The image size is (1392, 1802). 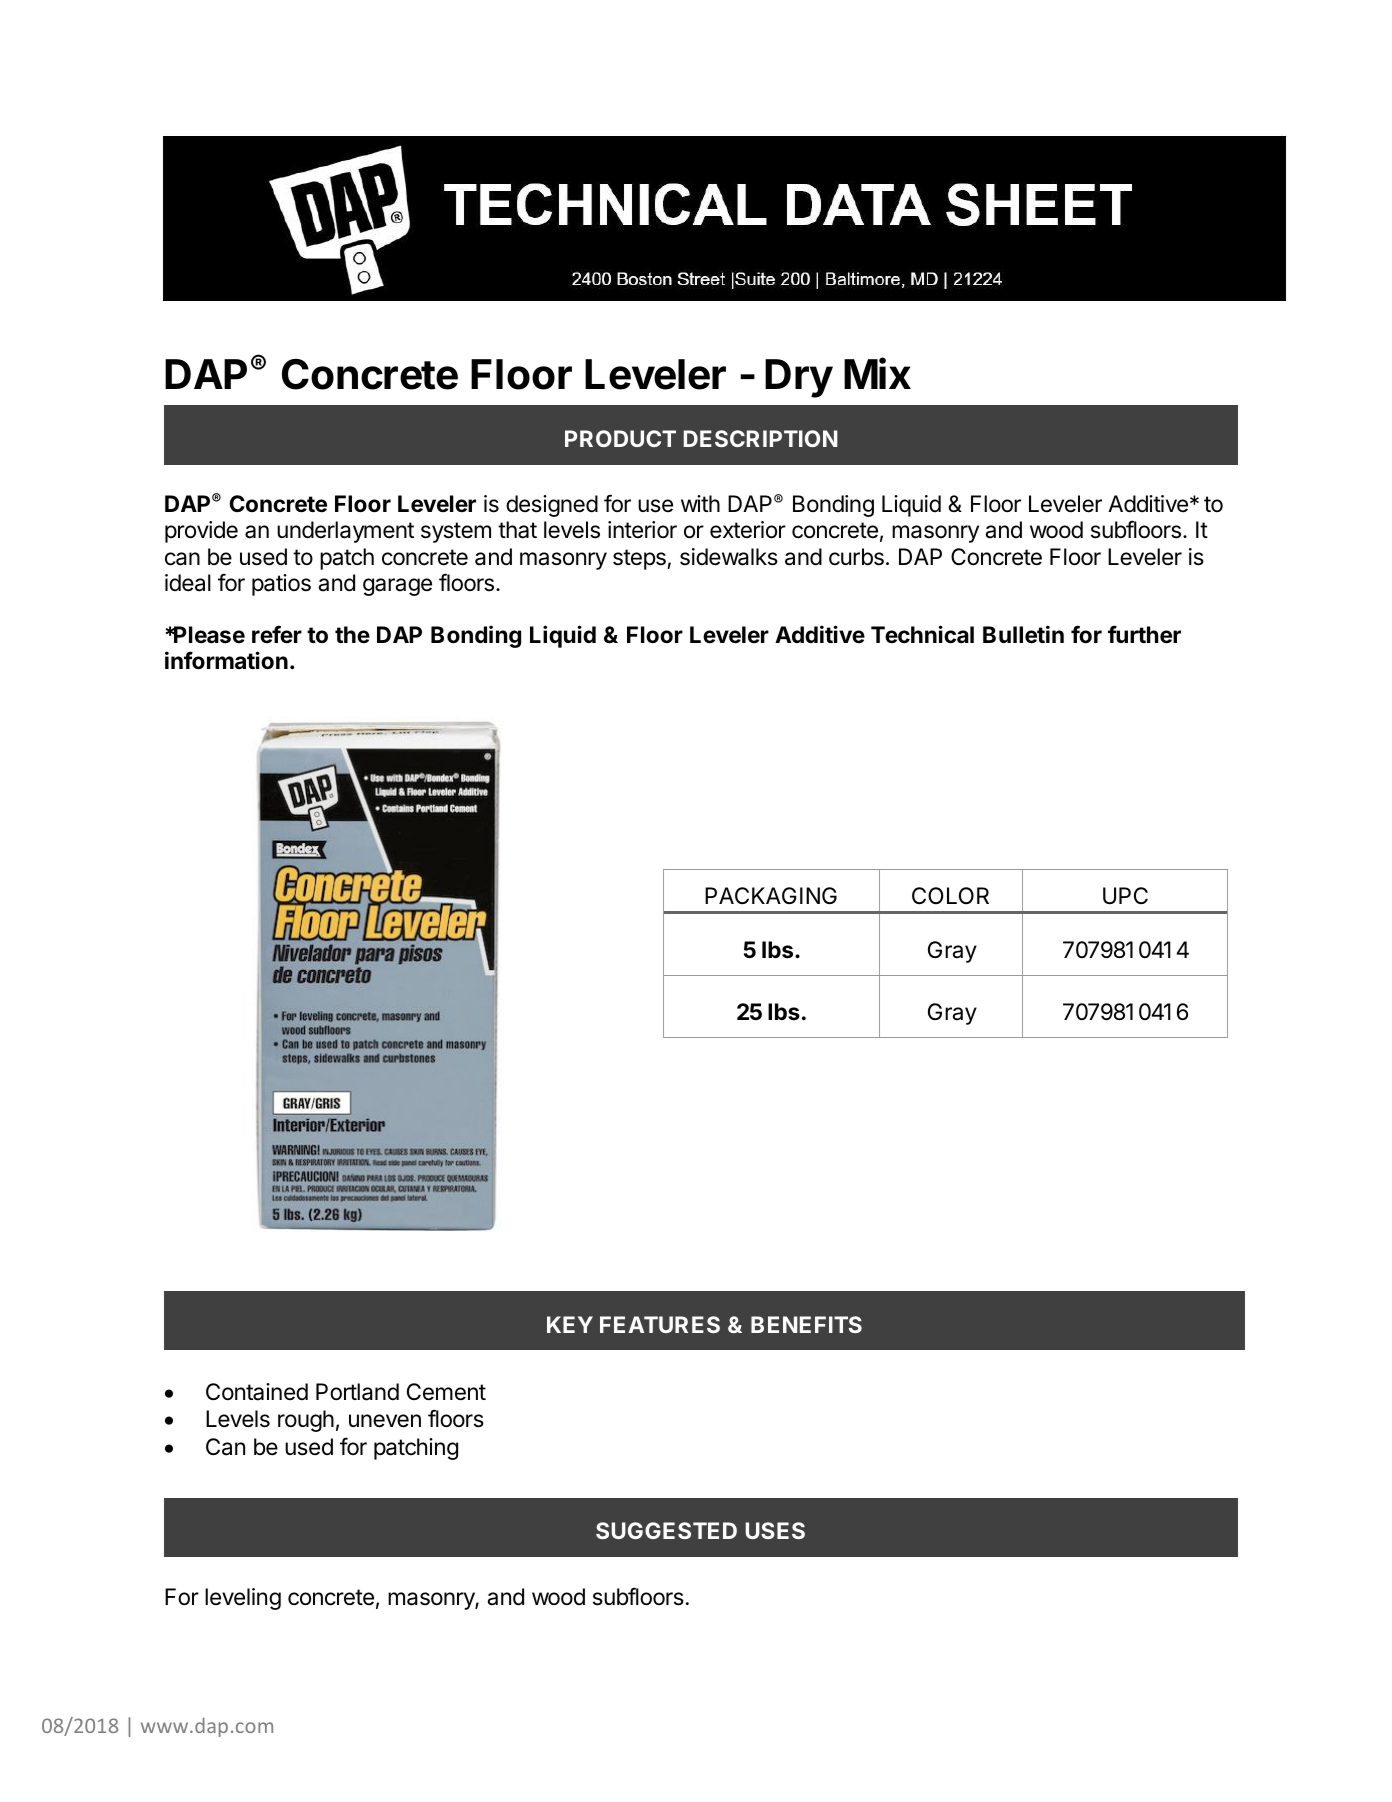 What do you see at coordinates (666, 1530) in the image?
I see `SUGGESTED` at bounding box center [666, 1530].
